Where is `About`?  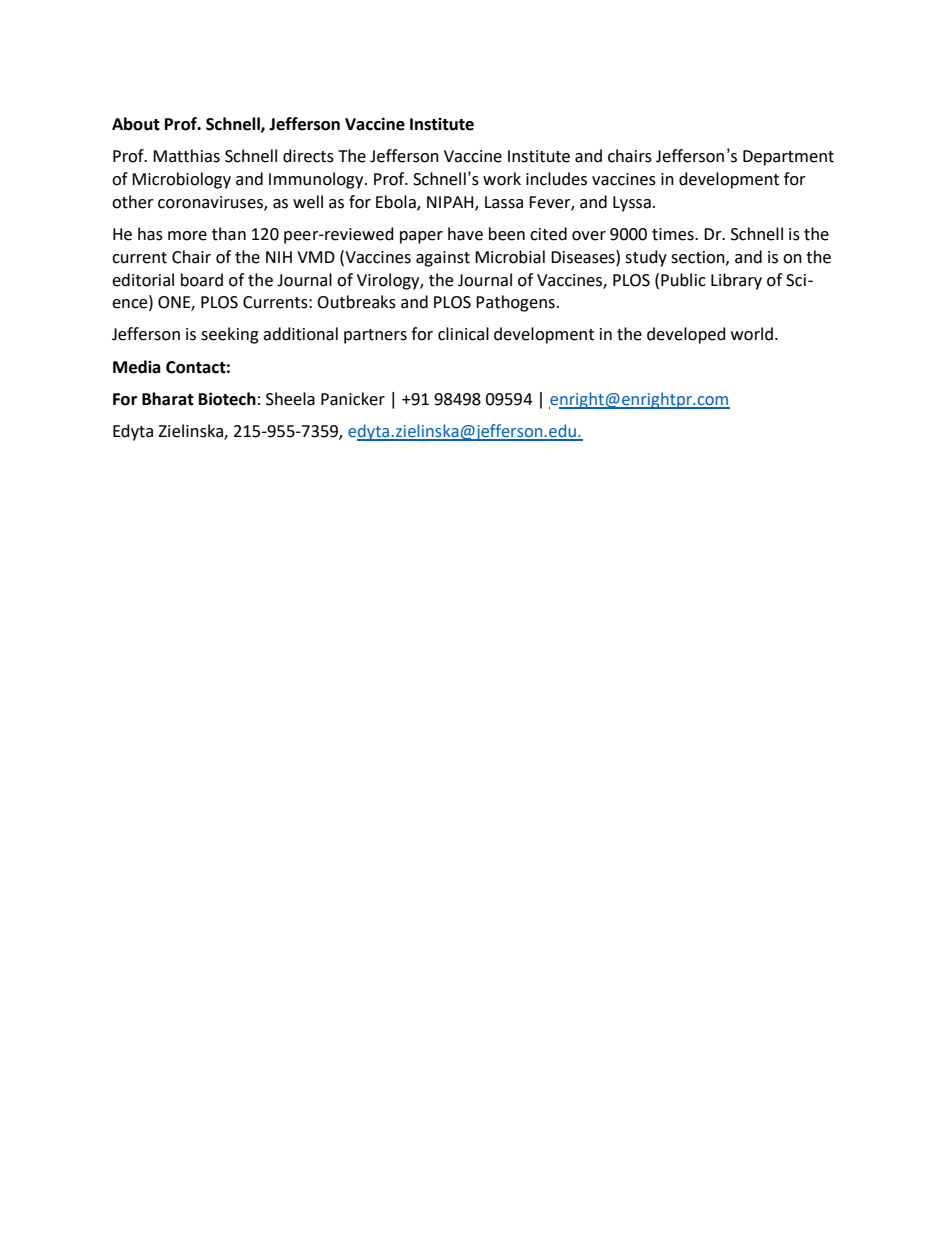
About is located at coordinates (136, 124).
